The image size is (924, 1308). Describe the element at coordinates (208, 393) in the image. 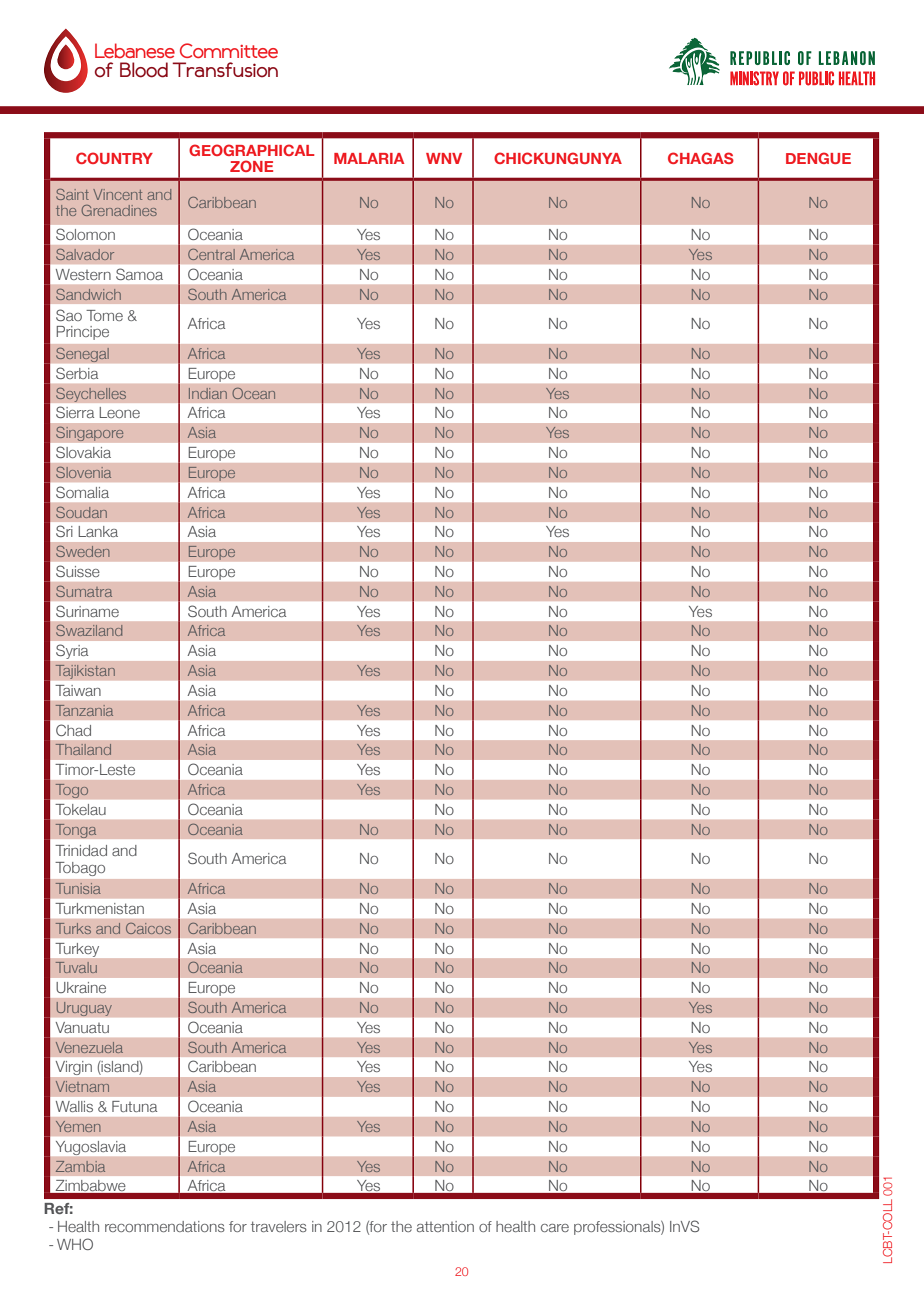

I see `Indian` at that location.
